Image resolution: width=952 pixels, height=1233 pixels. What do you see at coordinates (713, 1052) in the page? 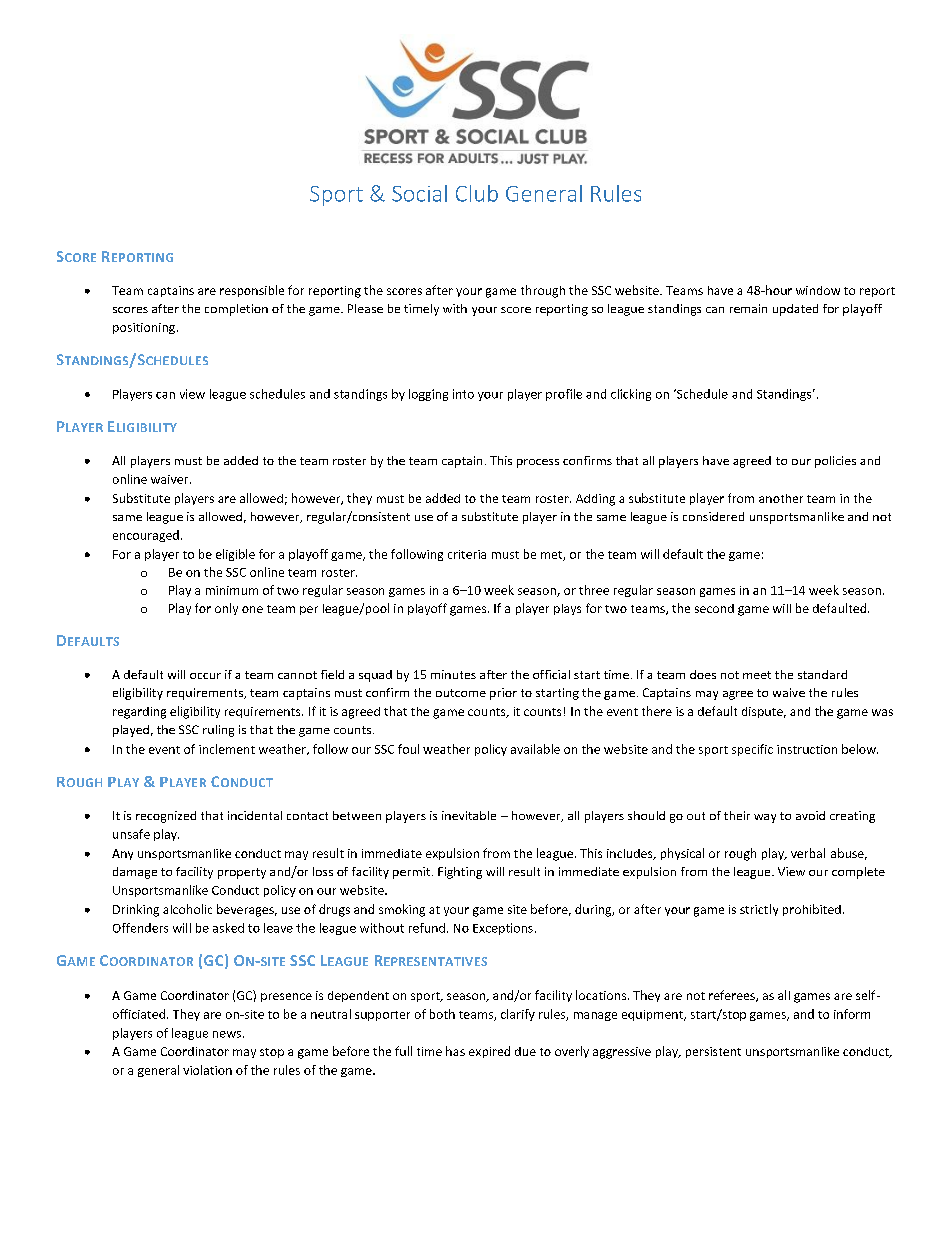
I see `persistent` at bounding box center [713, 1052].
